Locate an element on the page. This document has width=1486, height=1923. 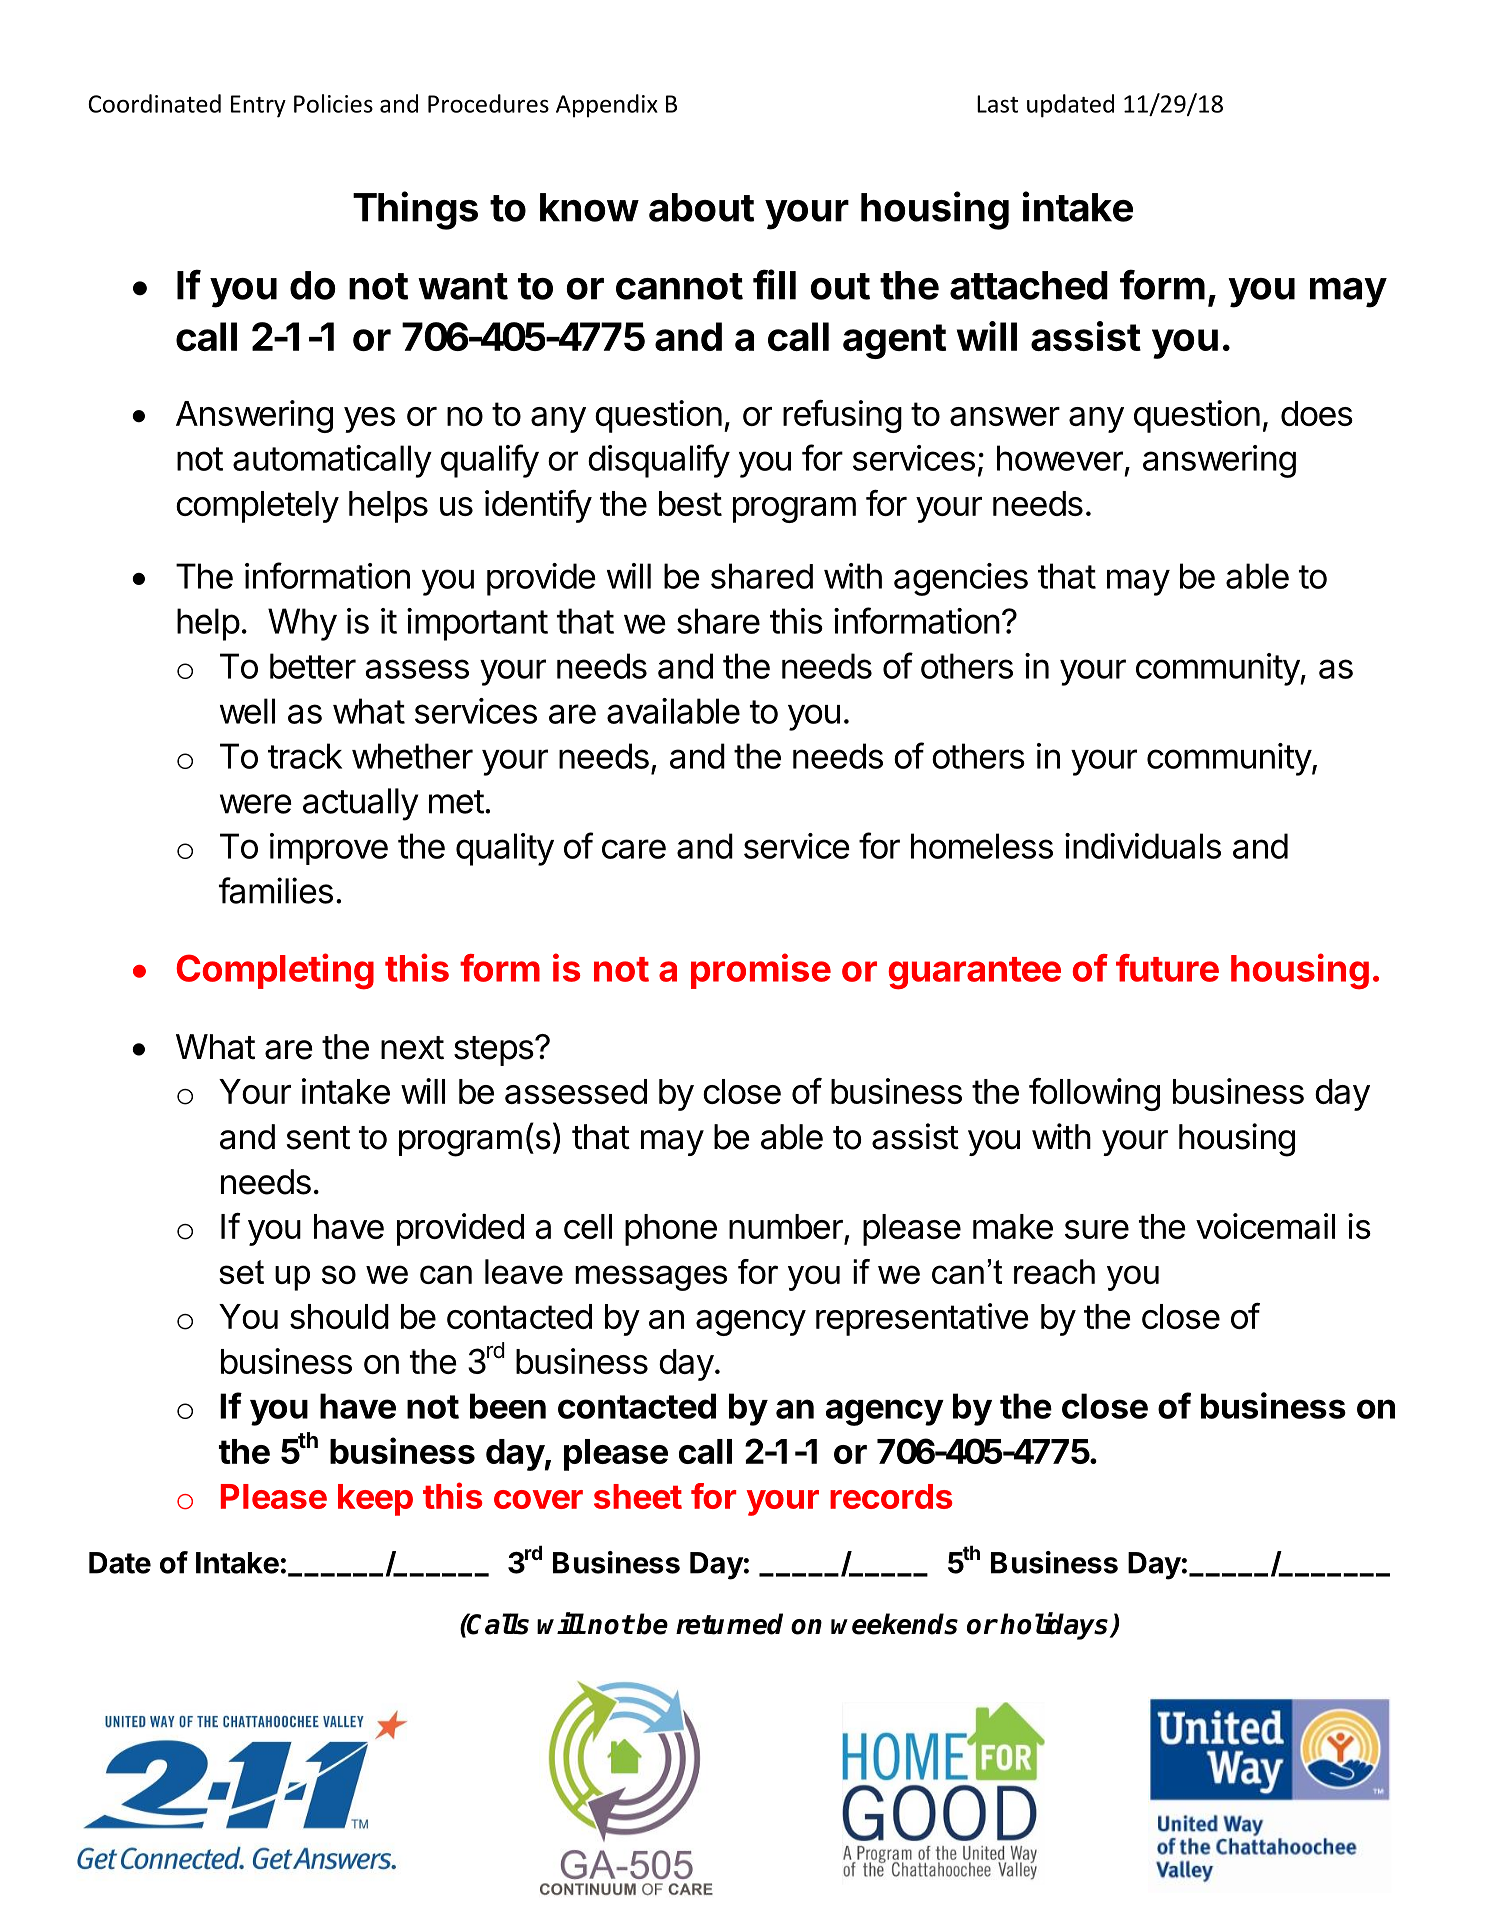
number is located at coordinates (786, 1226).
